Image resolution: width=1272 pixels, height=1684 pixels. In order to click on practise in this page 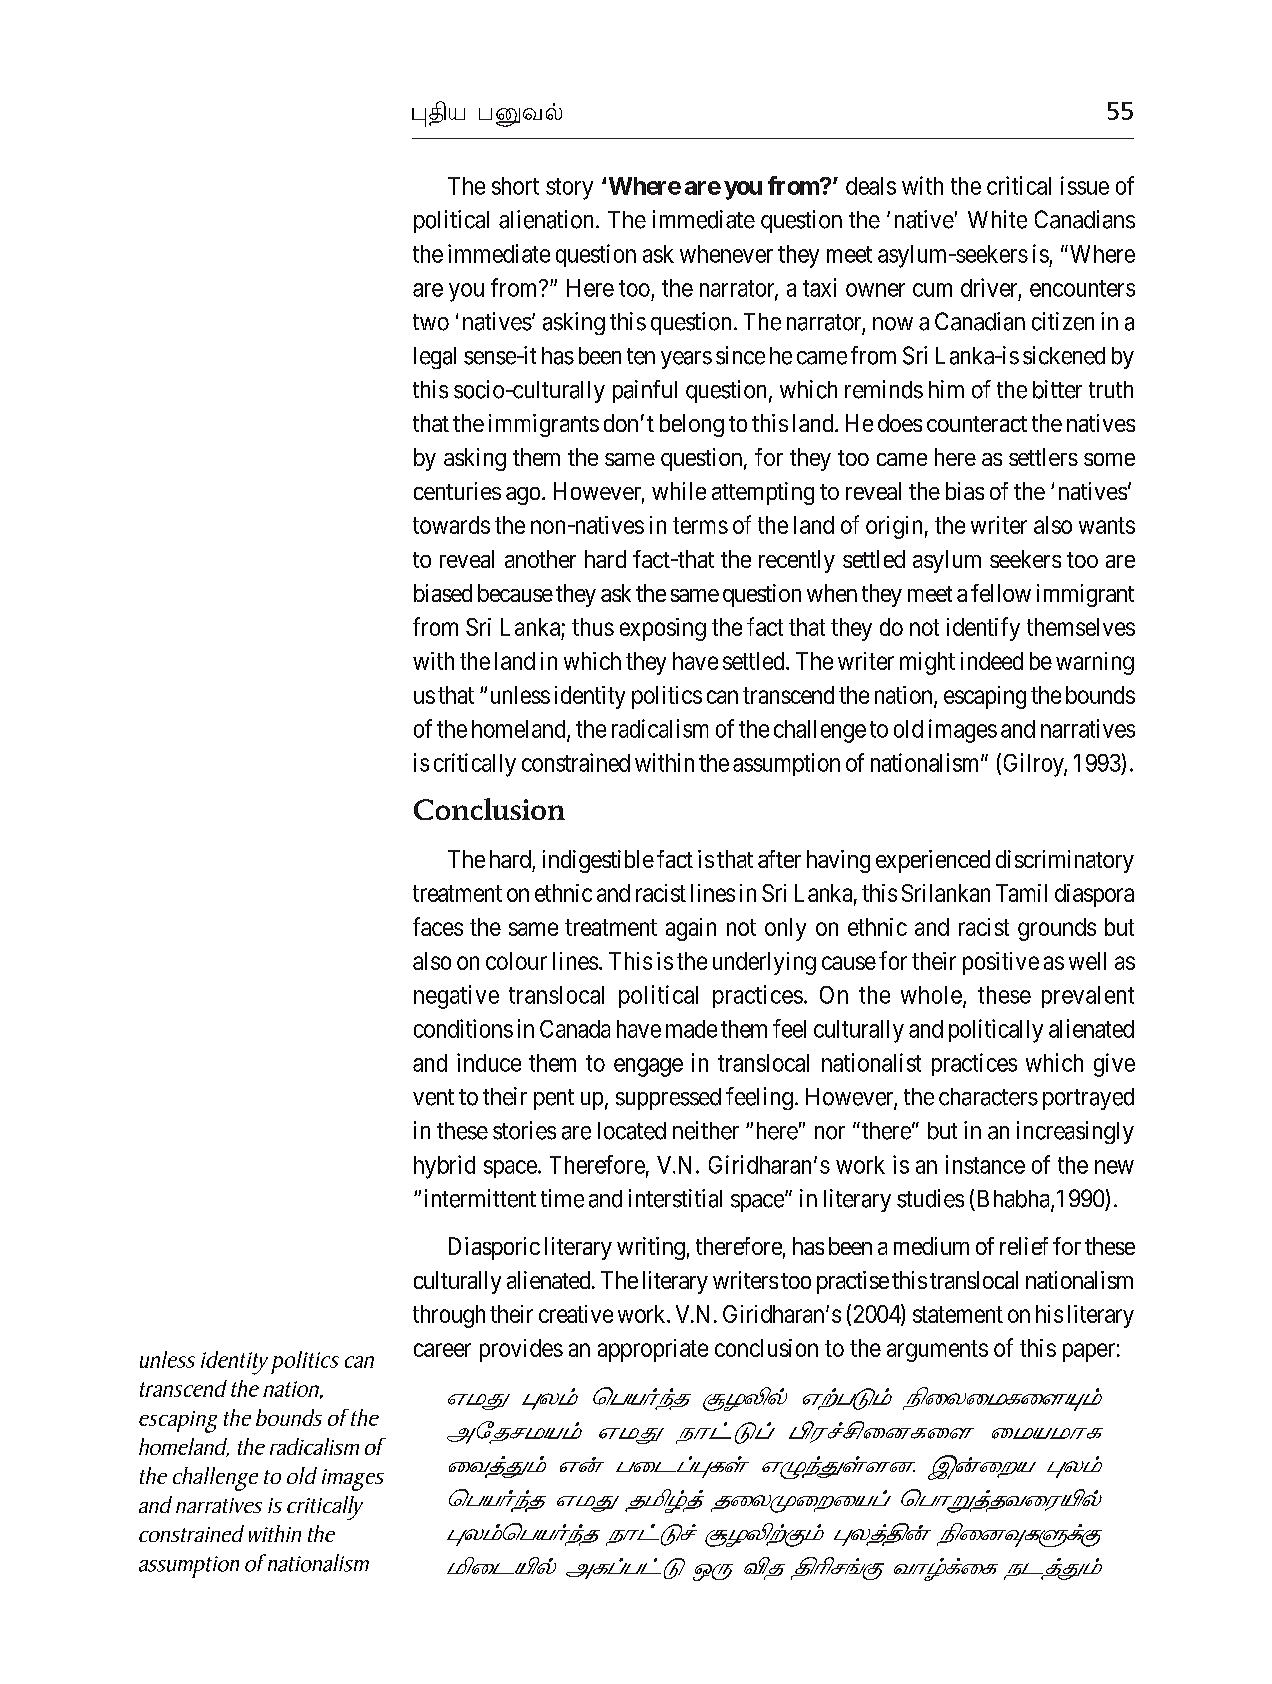, I will do `click(853, 1282)`.
